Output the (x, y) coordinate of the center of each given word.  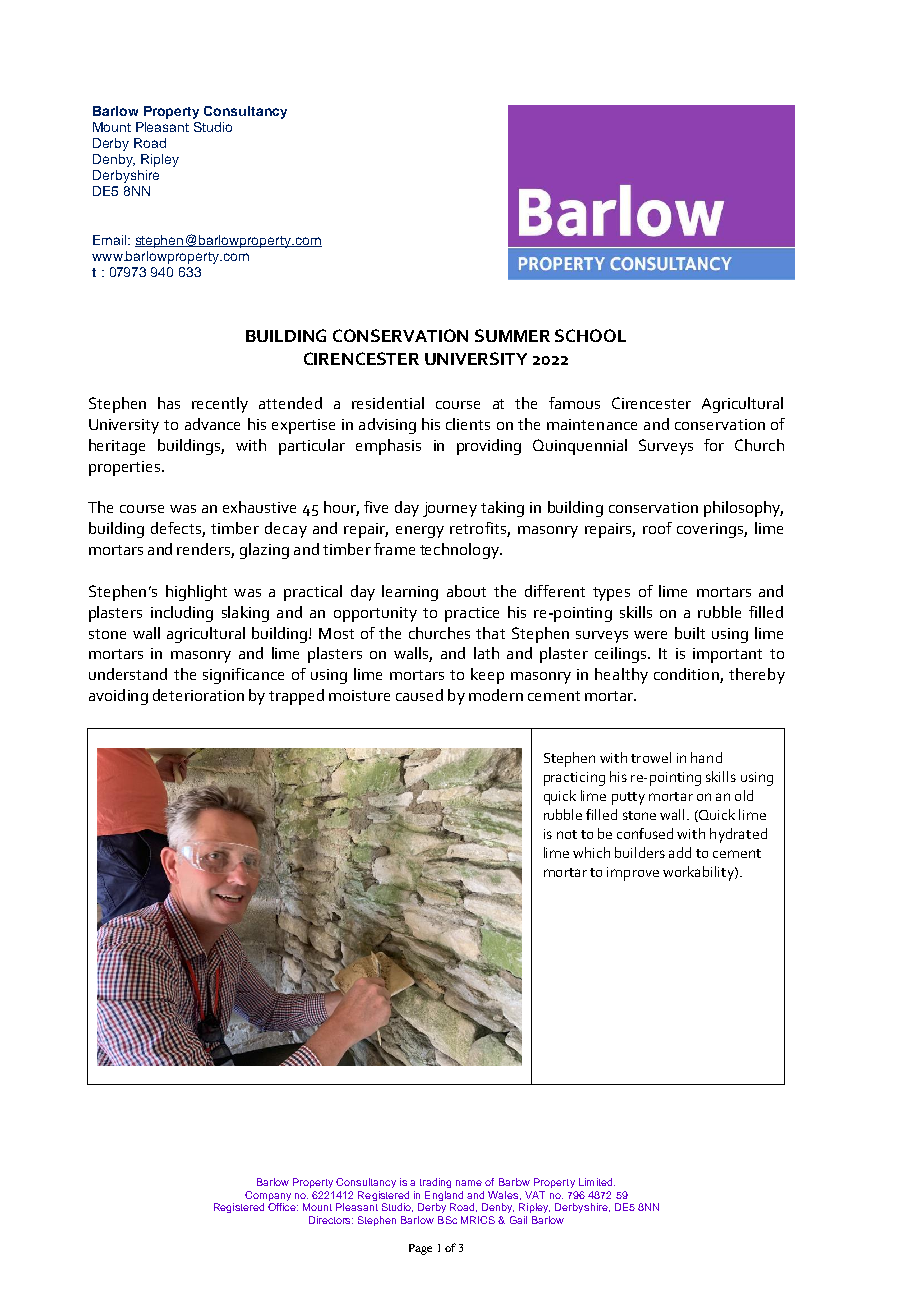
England (444, 1197)
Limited (597, 1182)
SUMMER (512, 335)
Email (111, 240)
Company (268, 1197)
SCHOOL (590, 335)
